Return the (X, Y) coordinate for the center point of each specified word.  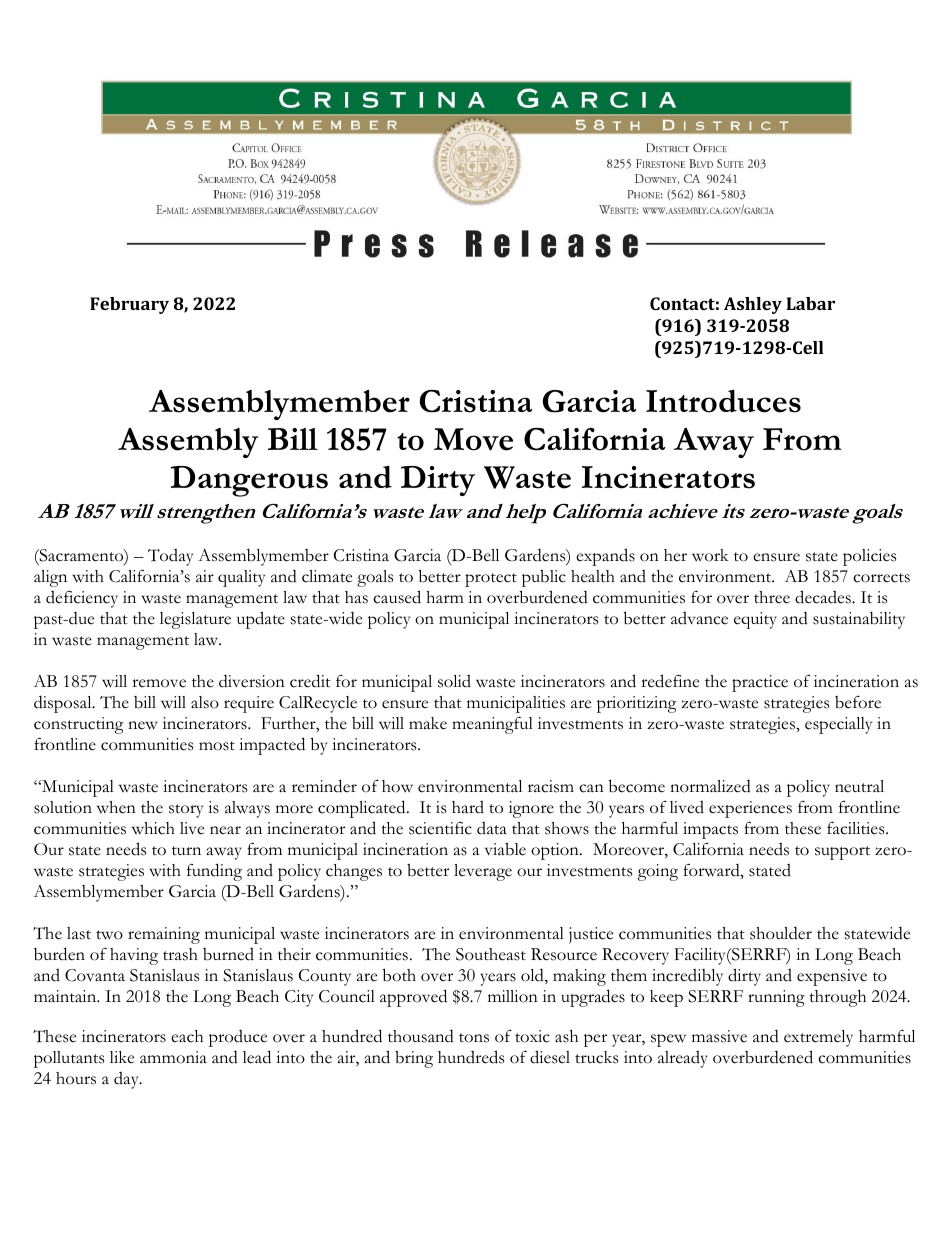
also (205, 702)
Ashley (753, 305)
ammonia (173, 1057)
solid (454, 681)
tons (474, 1038)
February (129, 305)
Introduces (723, 401)
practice (760, 683)
